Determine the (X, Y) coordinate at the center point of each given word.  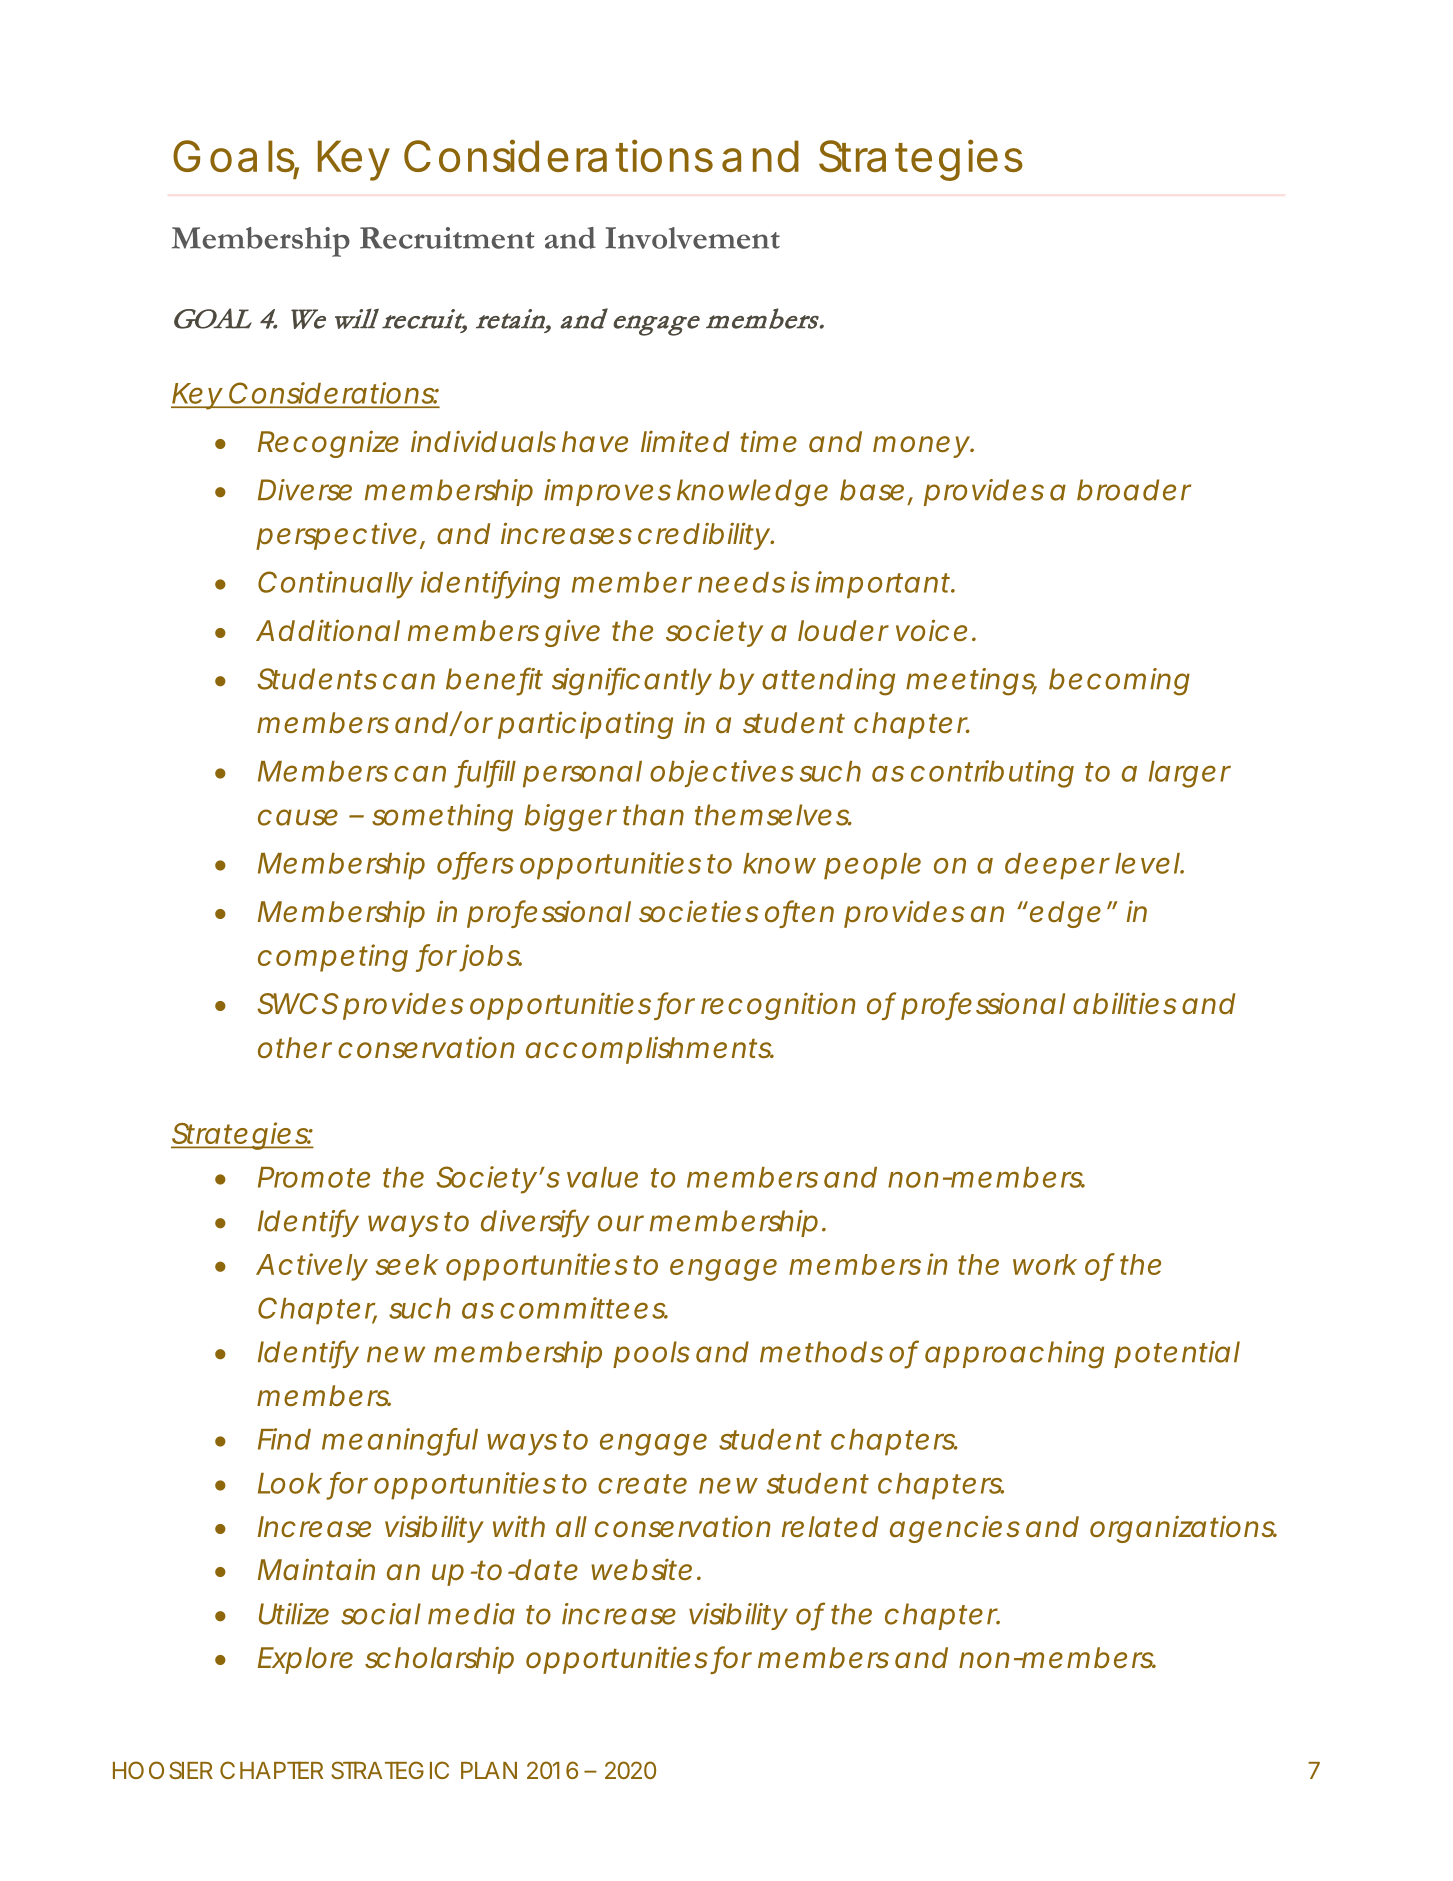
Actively (311, 1267)
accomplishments (649, 1050)
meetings (971, 682)
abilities (1125, 1003)
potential (1177, 1354)
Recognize (328, 444)
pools (651, 1354)
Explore (305, 1660)
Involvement (692, 238)
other (295, 1047)
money (921, 447)
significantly (631, 681)
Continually (335, 585)
